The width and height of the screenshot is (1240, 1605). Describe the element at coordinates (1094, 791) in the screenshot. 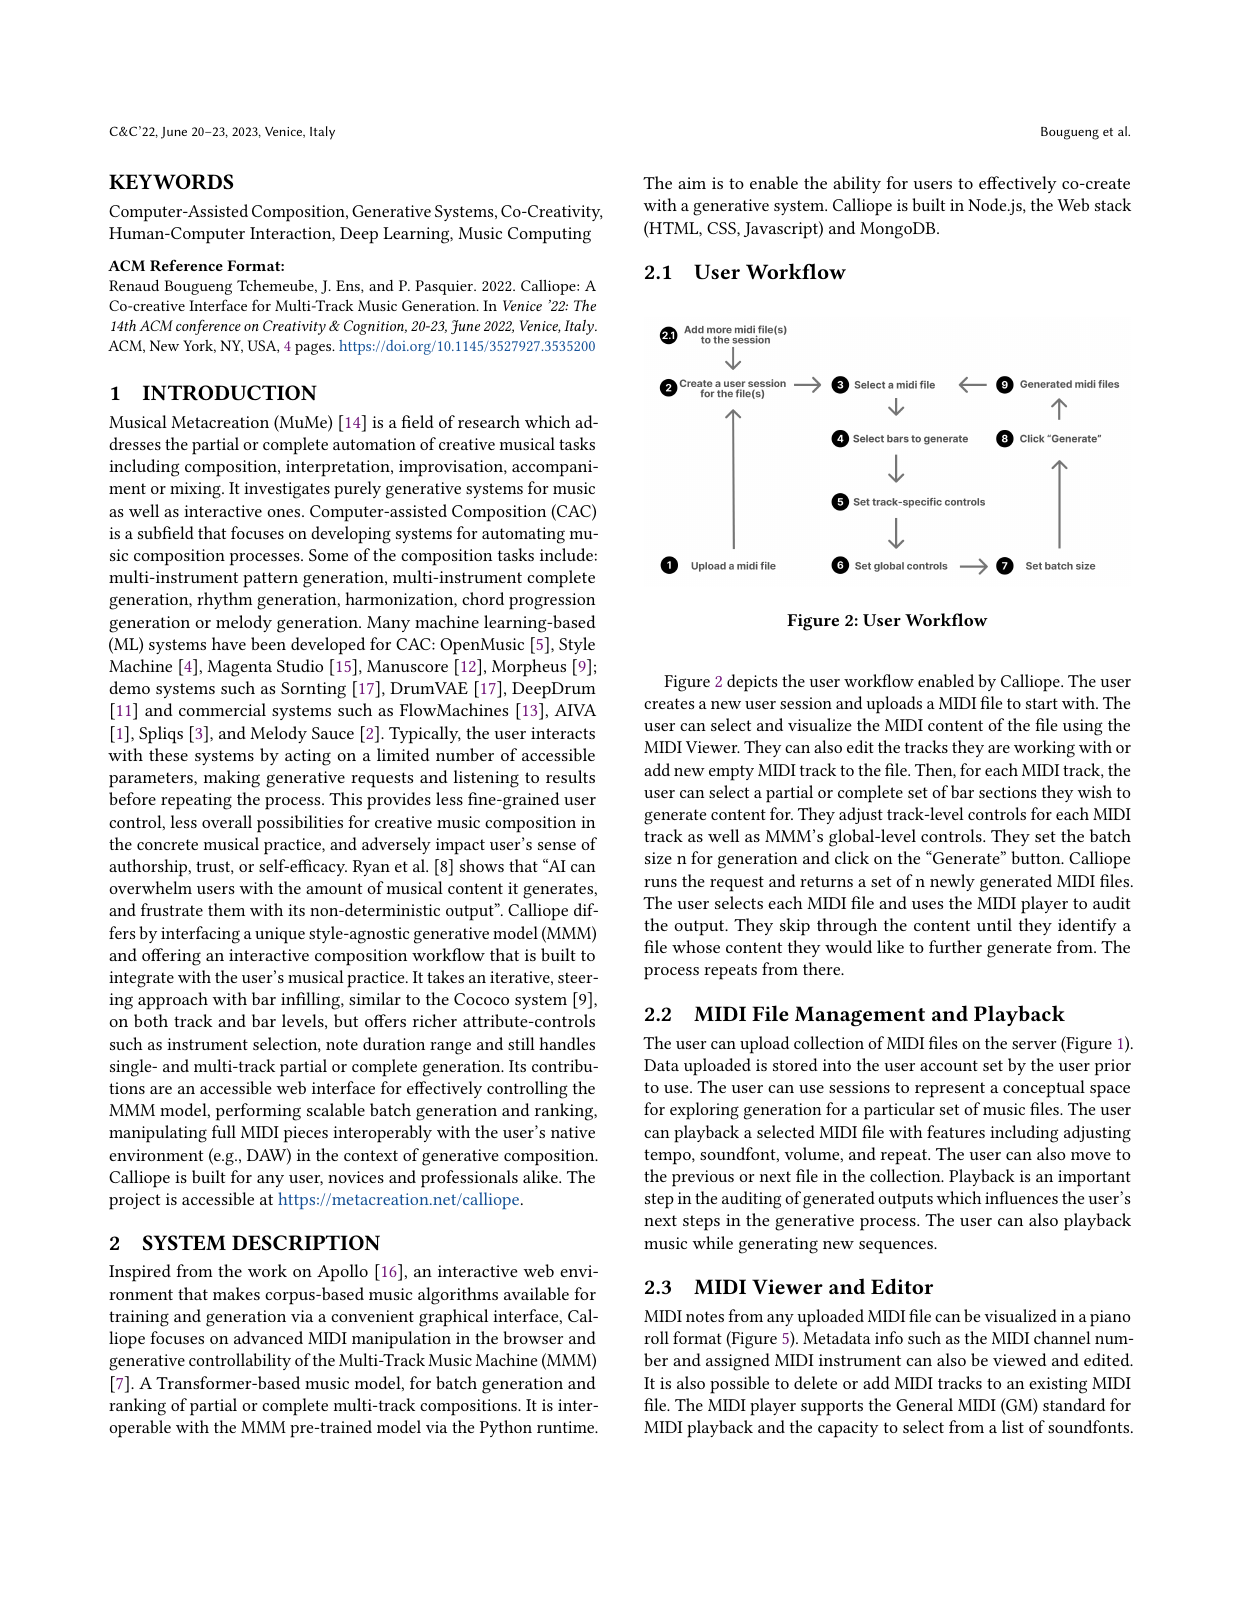

I see `wish` at that location.
